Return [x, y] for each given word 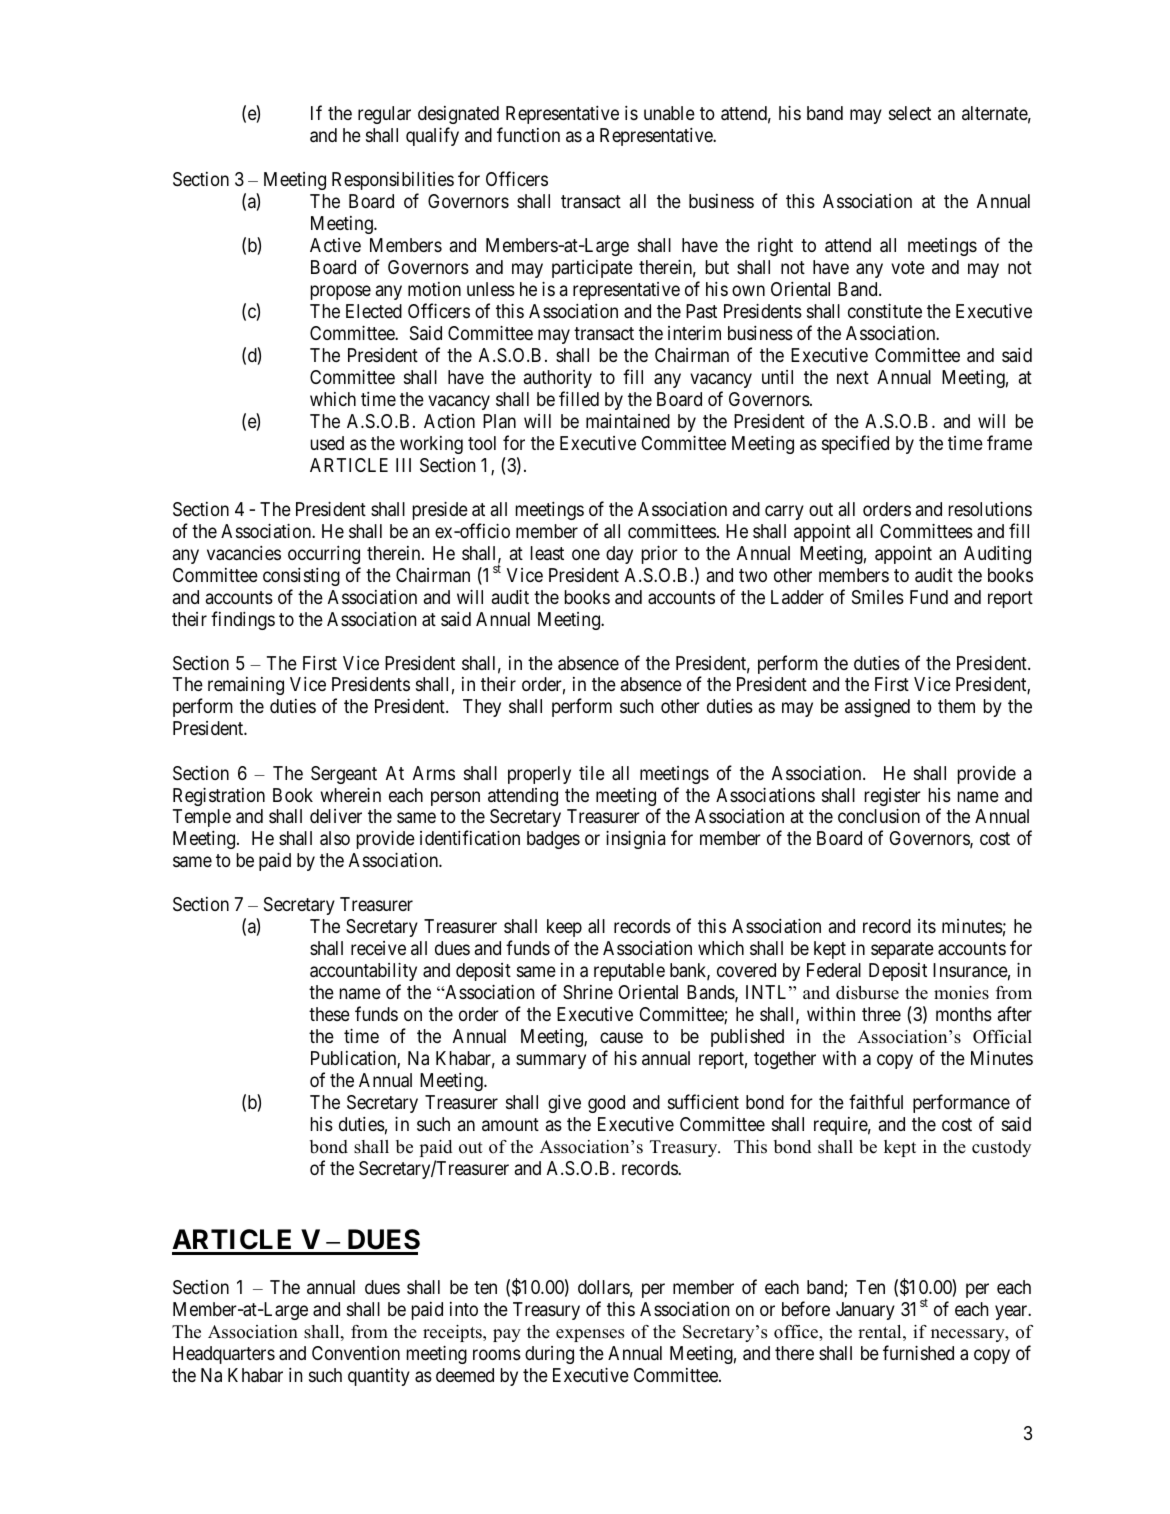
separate [902, 950]
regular [384, 115]
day [619, 555]
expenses [590, 1335]
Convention [356, 1353]
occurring [324, 555]
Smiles [878, 597]
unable [669, 113]
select [910, 113]
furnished [918, 1352]
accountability [363, 971]
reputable [629, 972]
